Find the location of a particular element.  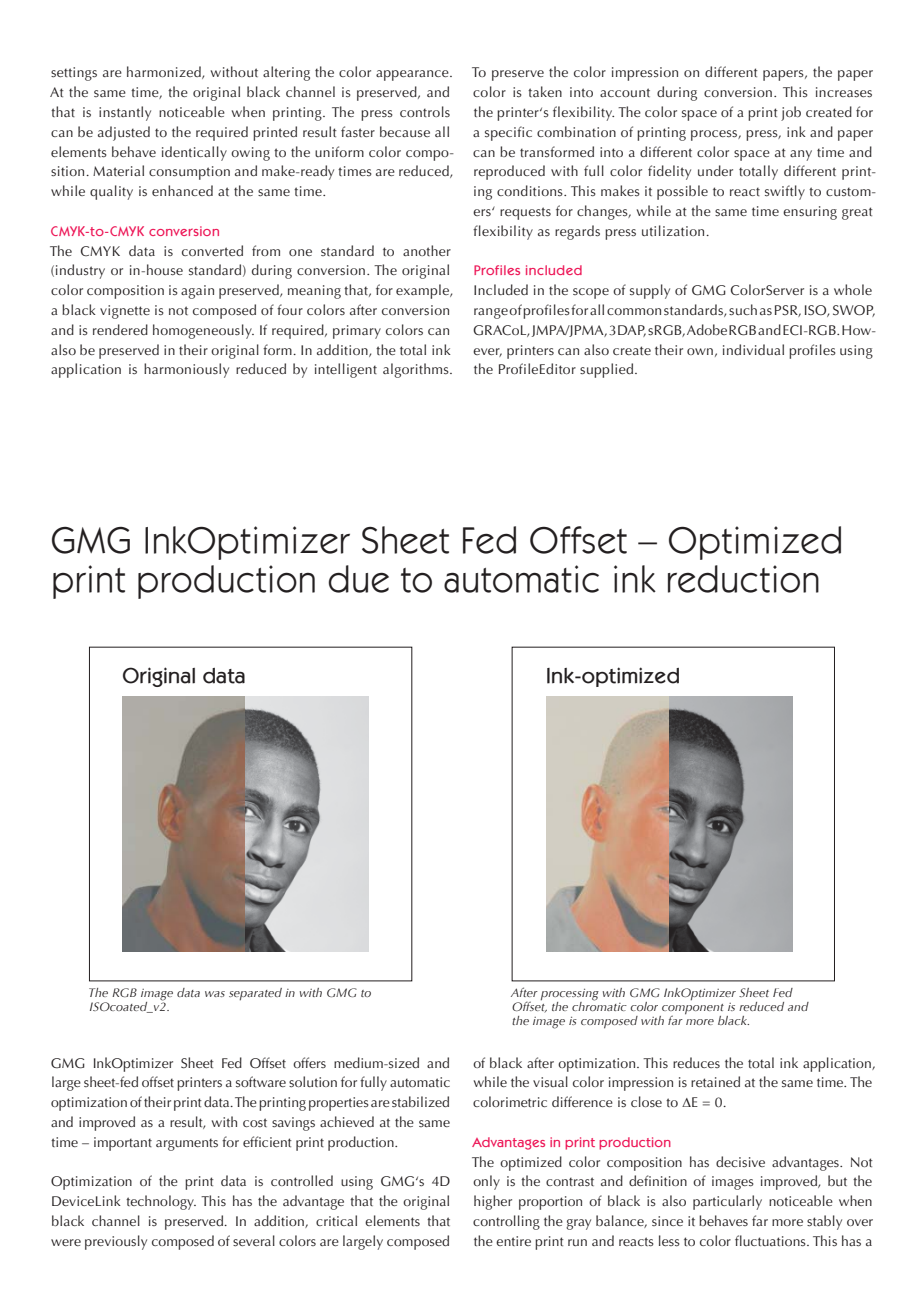

chromatic is located at coordinates (599, 1005).
